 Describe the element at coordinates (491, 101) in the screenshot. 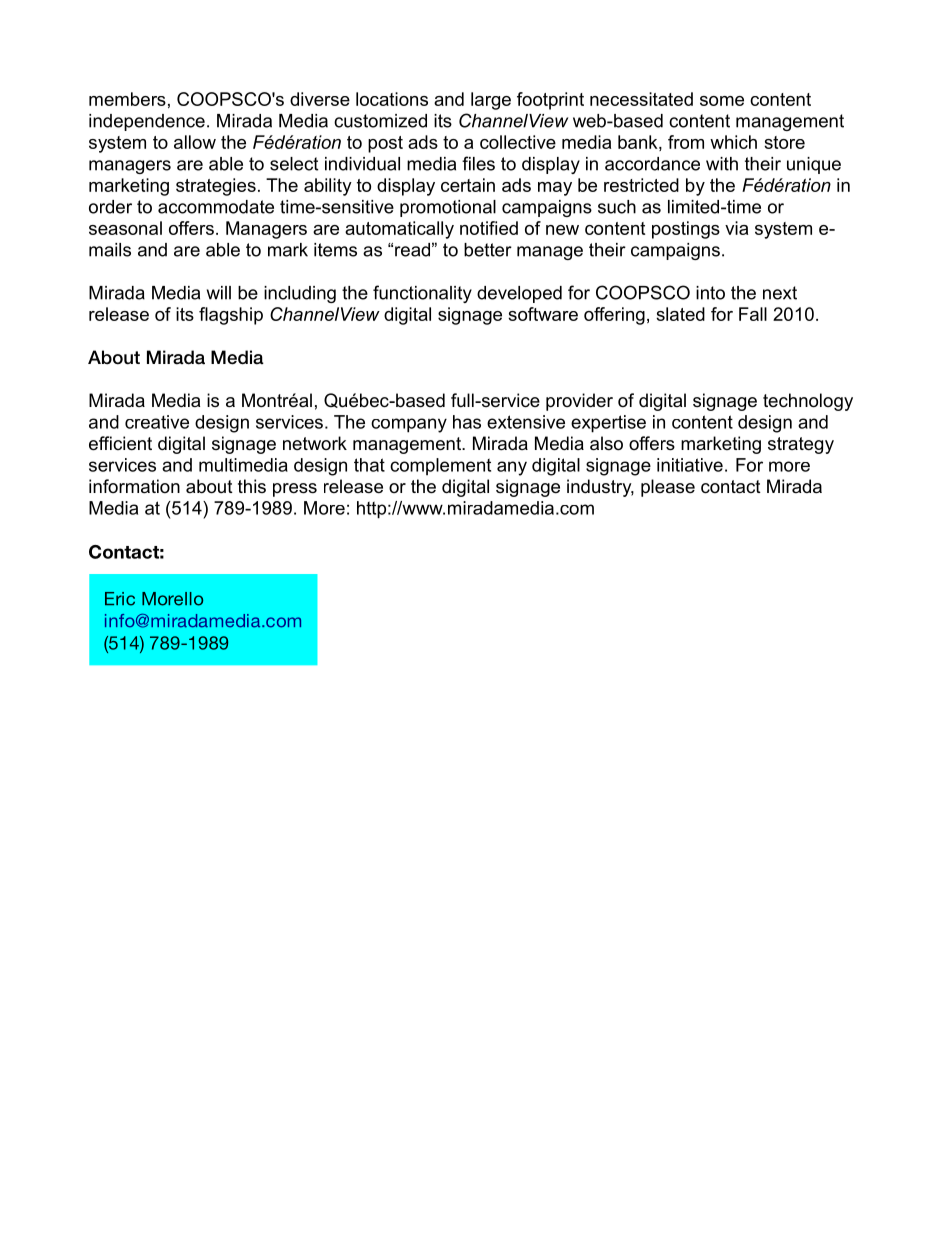

I see `large` at that location.
